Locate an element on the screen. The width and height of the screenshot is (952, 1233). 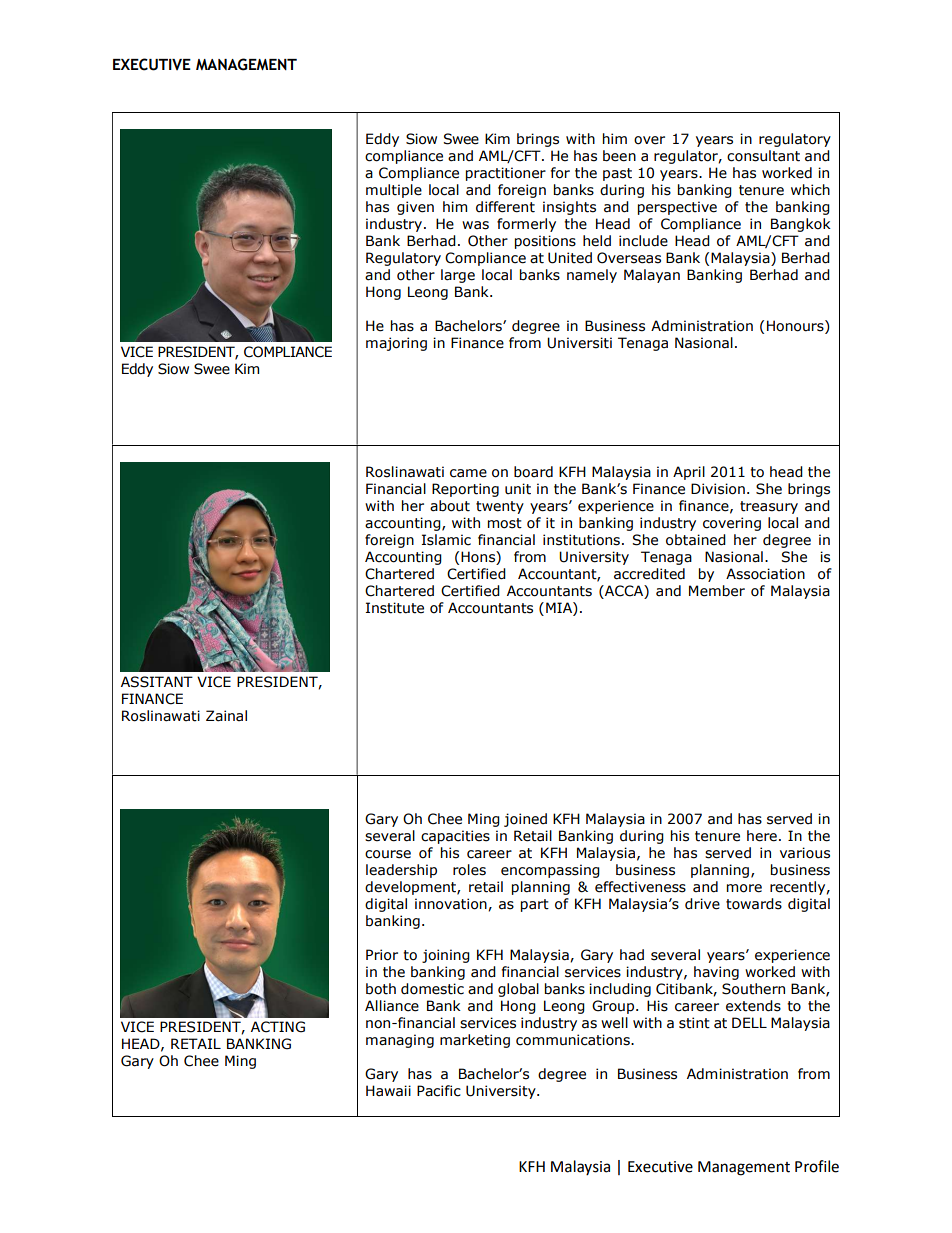
insights is located at coordinates (569, 208).
